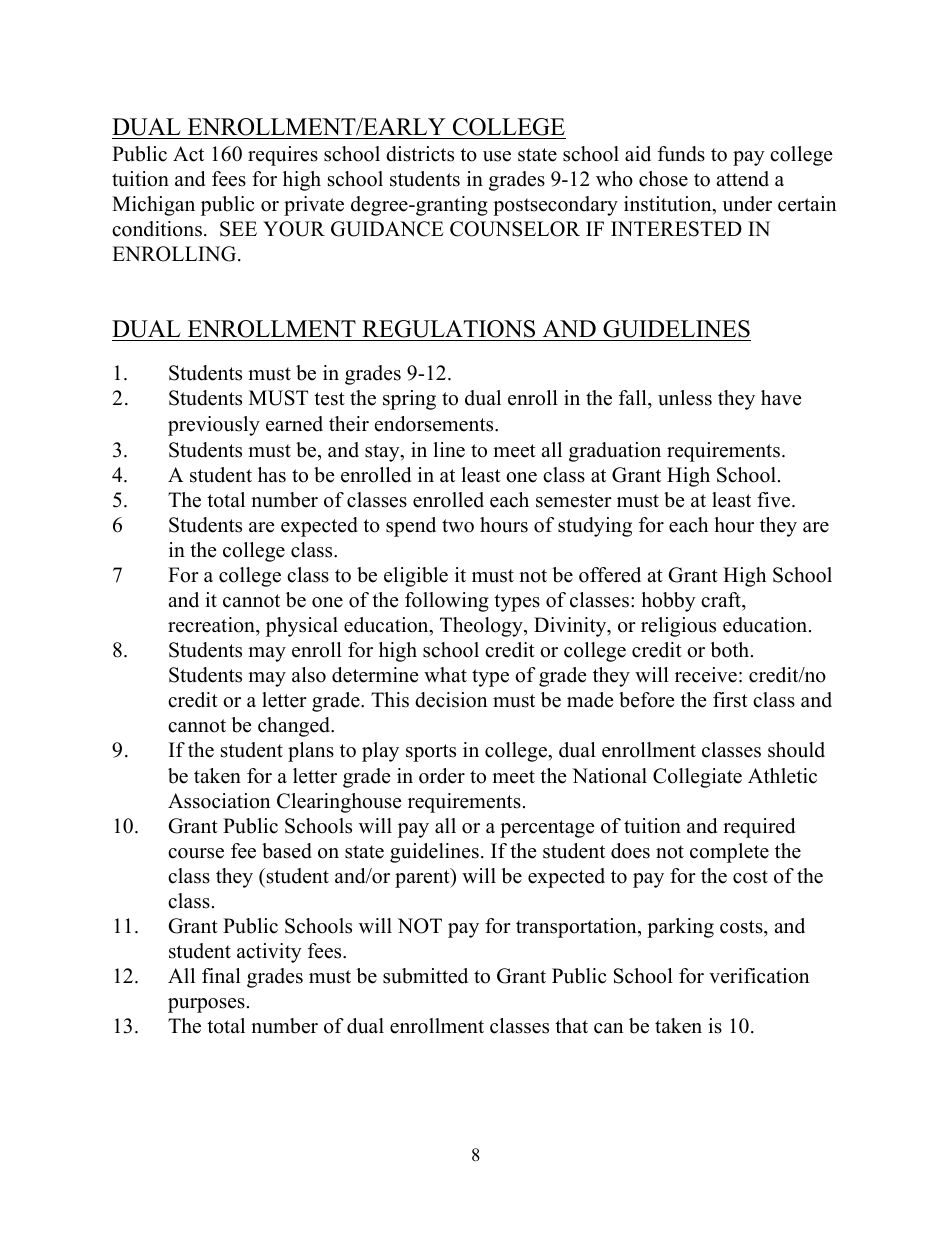  Describe the element at coordinates (206, 1005) in the screenshot. I see `purposes` at that location.
